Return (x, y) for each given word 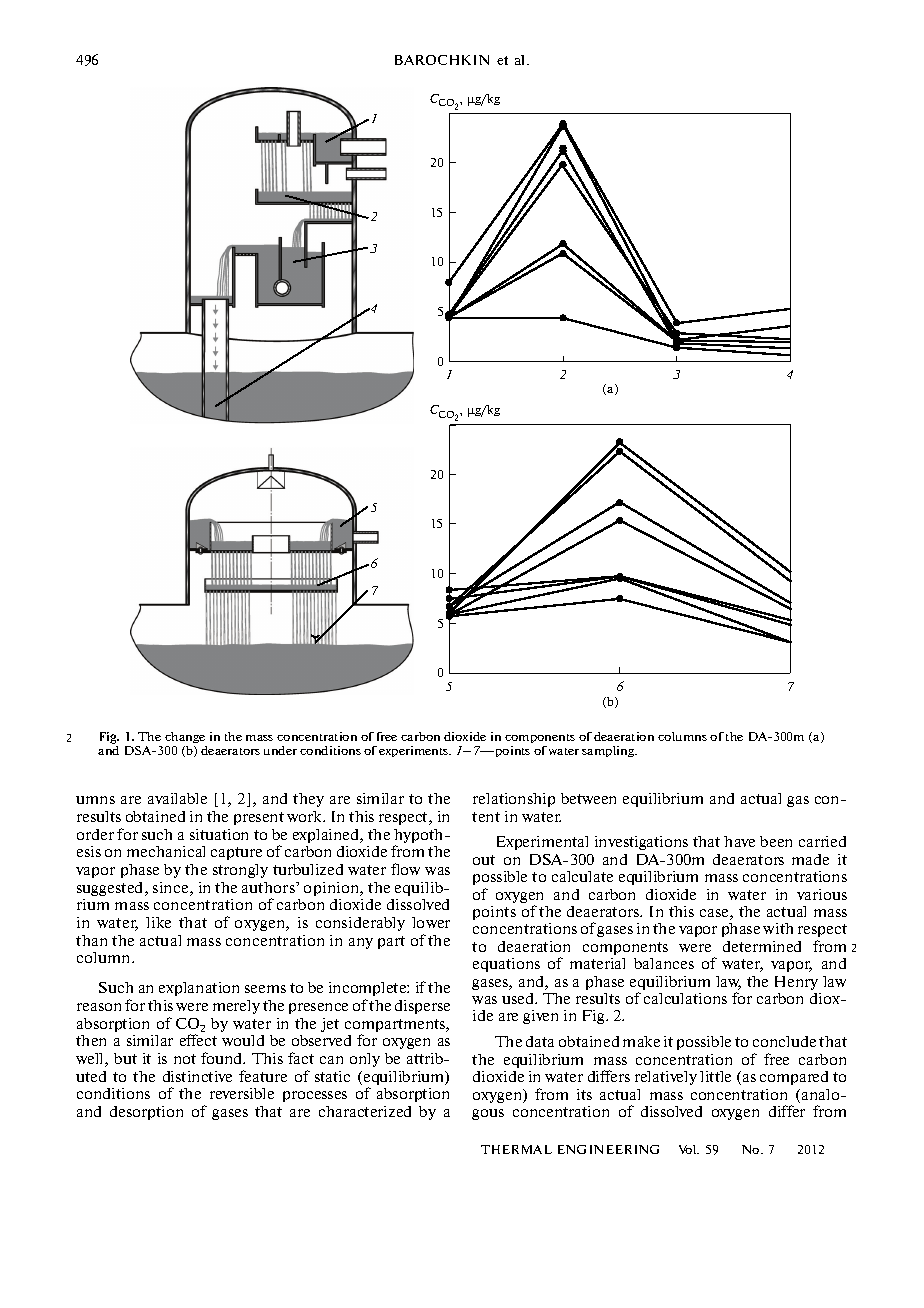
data (540, 1041)
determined (762, 946)
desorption (146, 1113)
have (739, 841)
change (185, 737)
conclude (784, 1041)
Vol (689, 1149)
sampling (609, 751)
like (158, 922)
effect (198, 1040)
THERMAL (516, 1149)
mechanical (166, 851)
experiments (415, 751)
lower (431, 922)
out (484, 860)
